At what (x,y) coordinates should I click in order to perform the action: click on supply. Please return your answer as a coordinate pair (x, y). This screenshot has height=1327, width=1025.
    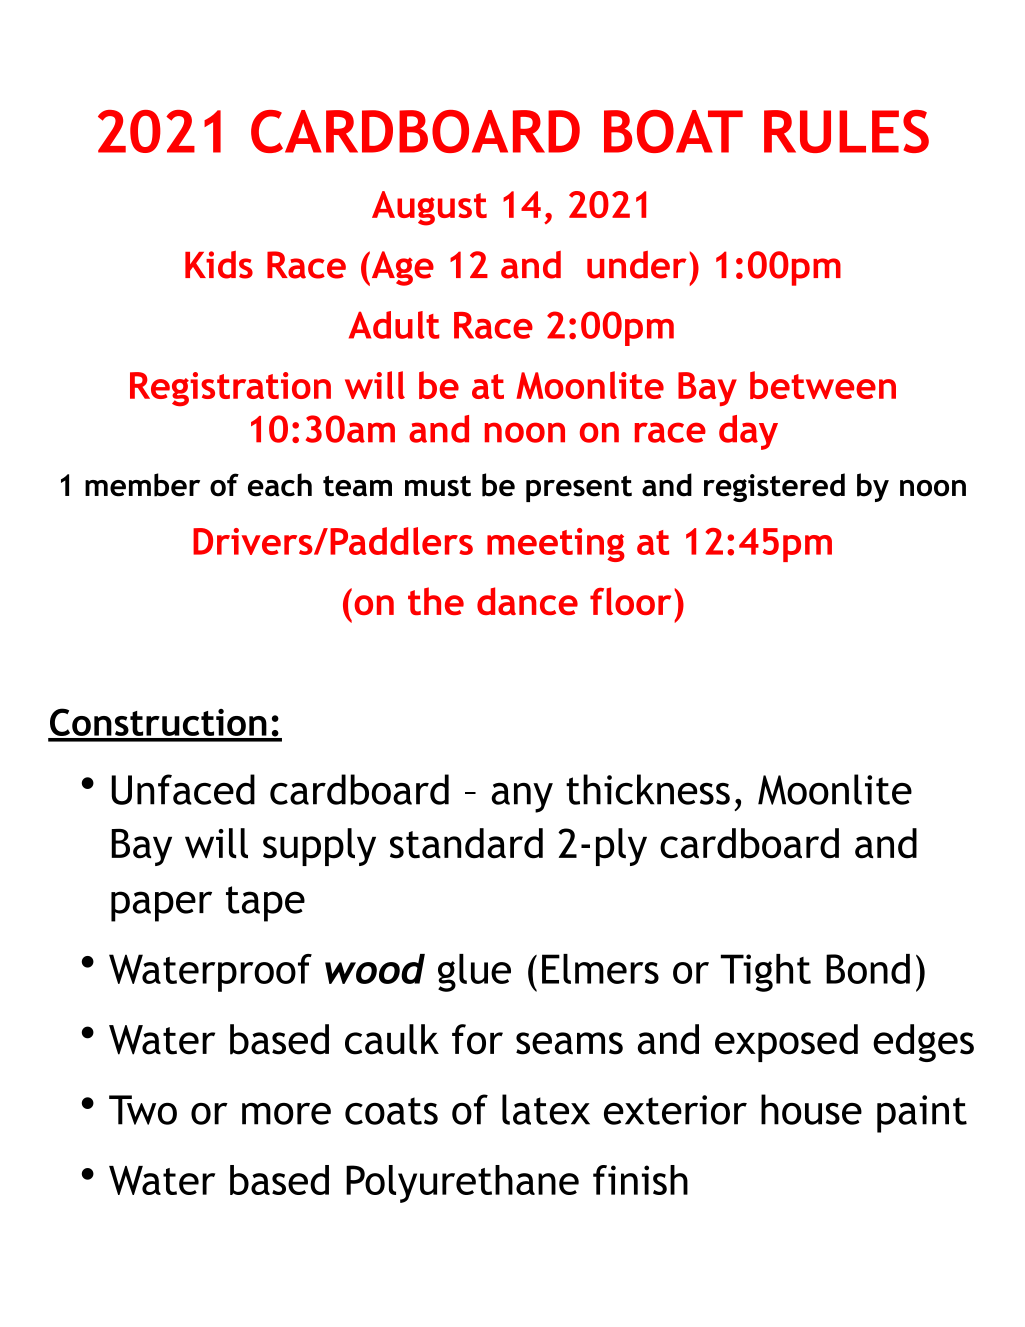
    Looking at the image, I should click on (319, 847).
